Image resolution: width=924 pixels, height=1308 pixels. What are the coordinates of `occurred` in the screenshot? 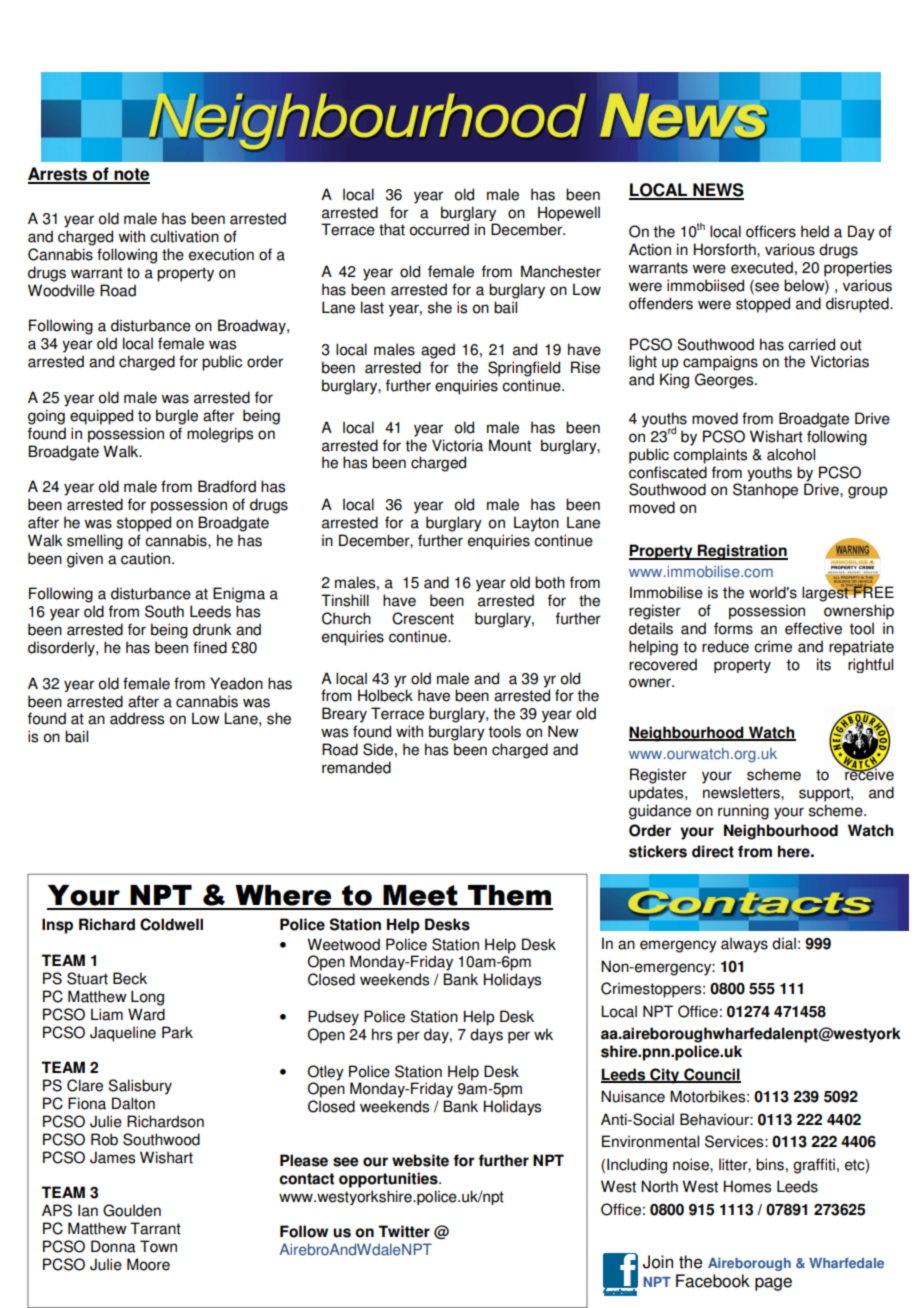 It's located at (439, 229).
